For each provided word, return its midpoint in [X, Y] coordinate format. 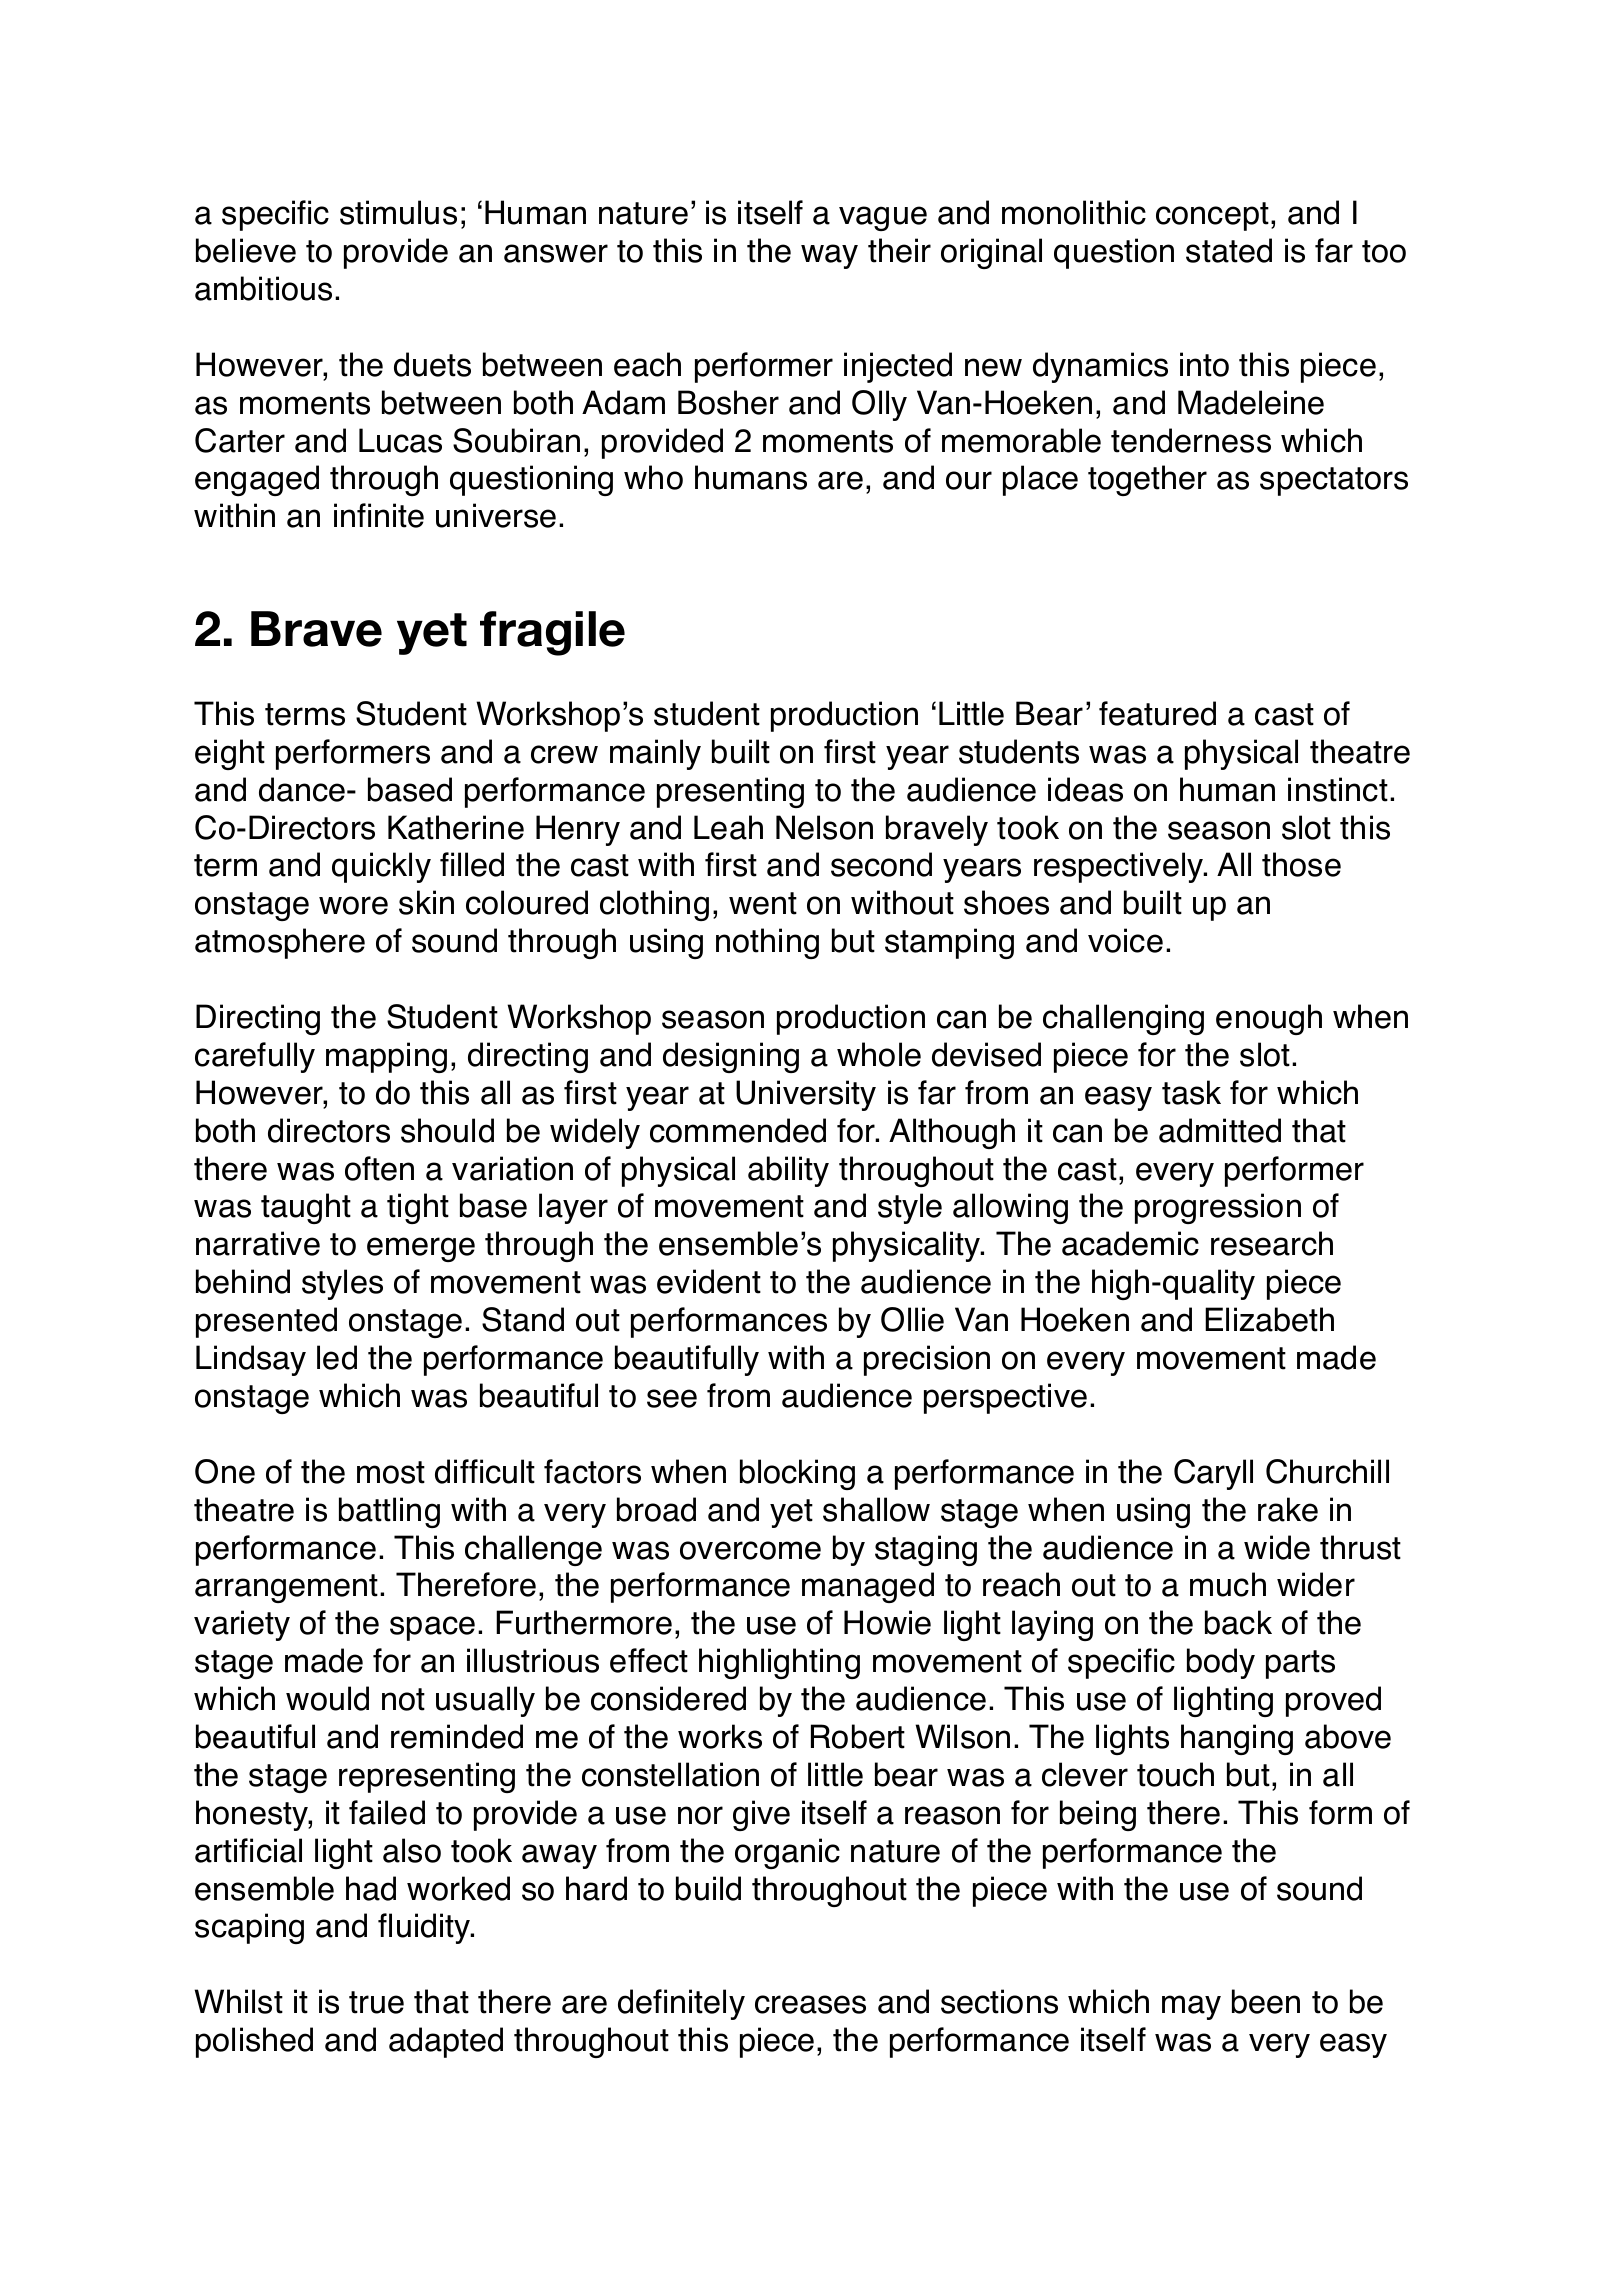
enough [1269, 1019]
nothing [767, 943]
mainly [655, 754]
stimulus [398, 212]
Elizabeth [1269, 1319]
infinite [379, 515]
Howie [887, 1622]
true [376, 2002]
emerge [421, 1249]
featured [1157, 713]
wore [353, 905]
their [899, 250]
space [432, 1628]
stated [1229, 250]
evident [709, 1281]
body [1221, 1663]
